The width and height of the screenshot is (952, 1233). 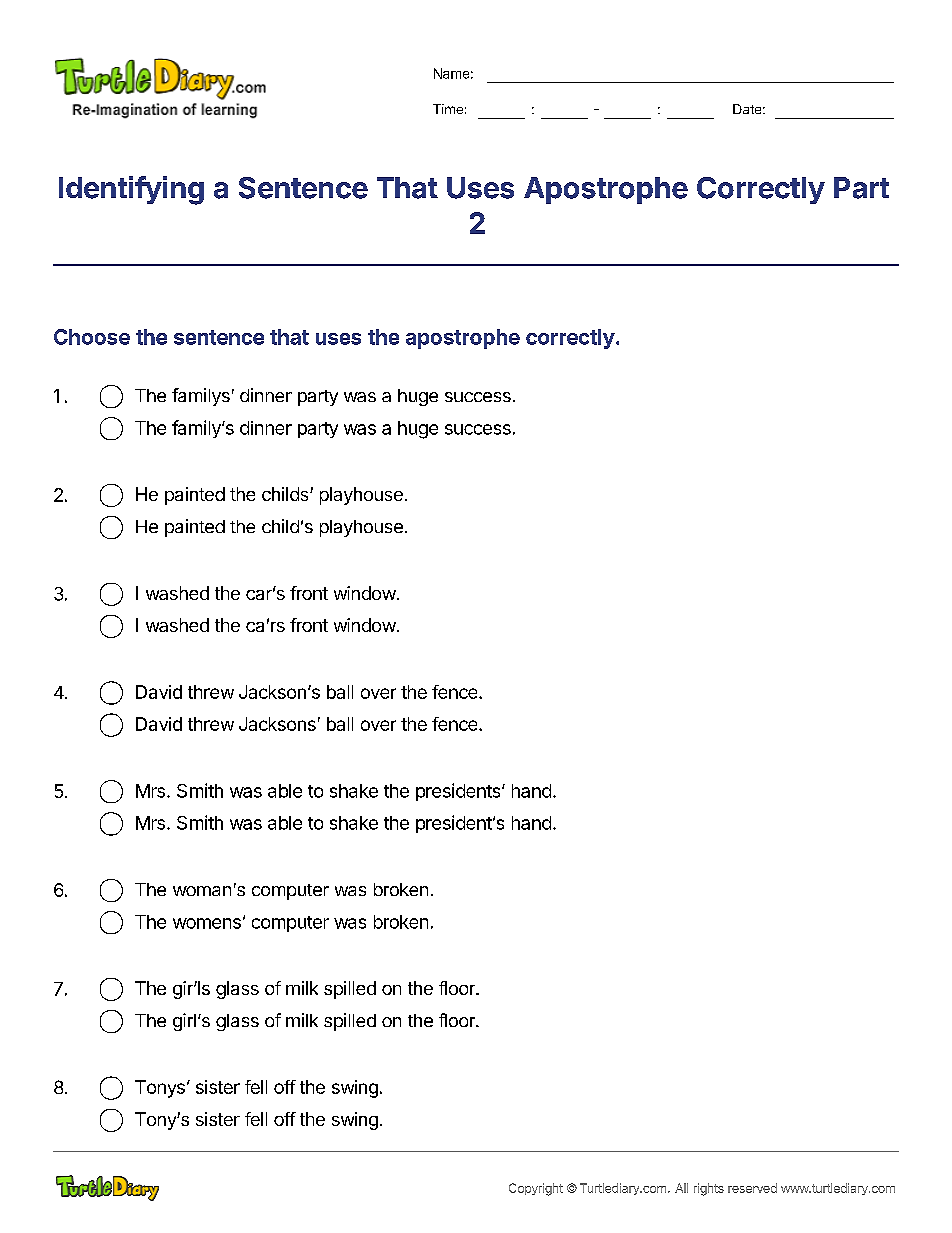 What do you see at coordinates (131, 190) in the screenshot?
I see `Identifying` at bounding box center [131, 190].
